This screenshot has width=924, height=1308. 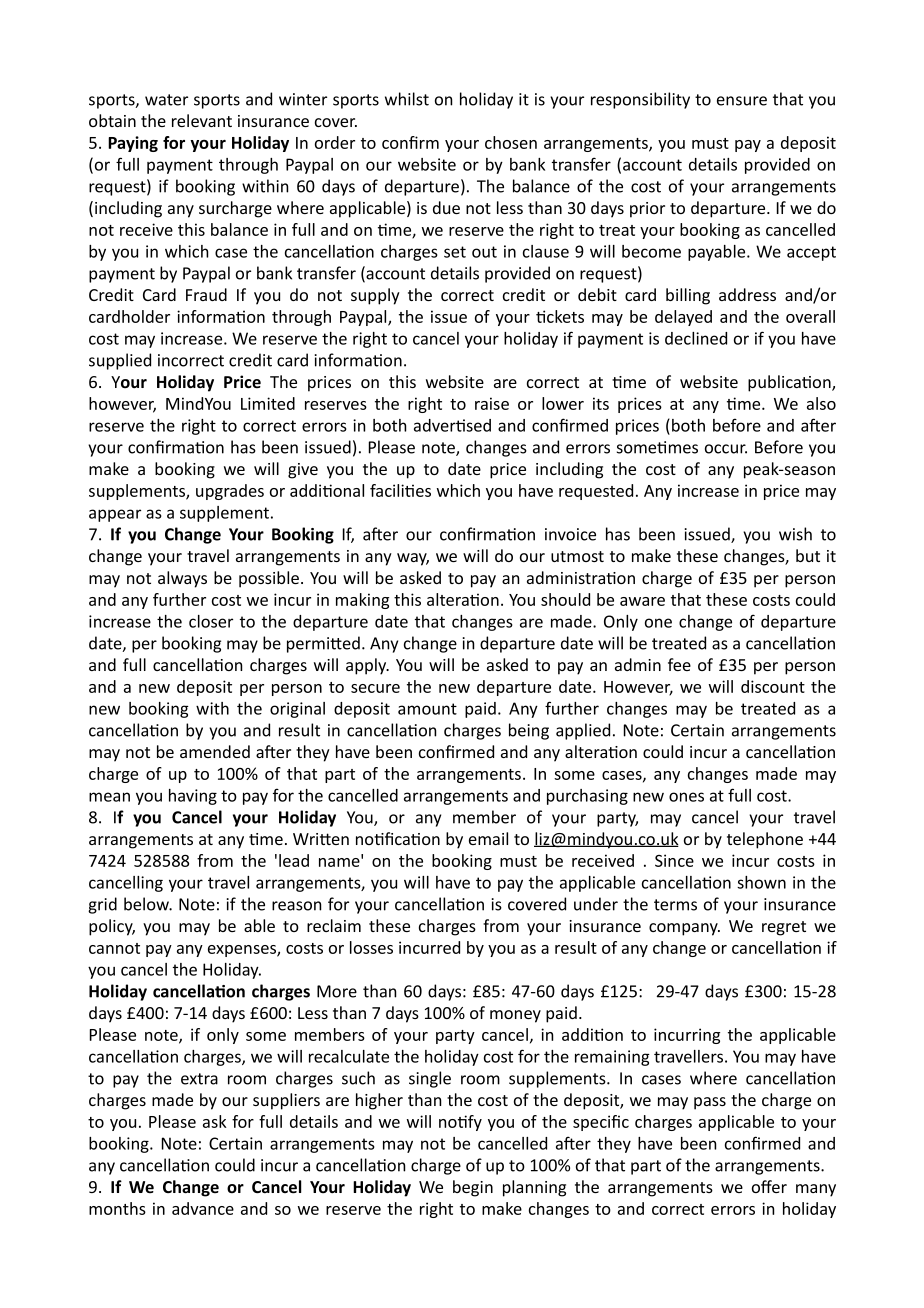 I want to click on ensure, so click(x=742, y=101).
